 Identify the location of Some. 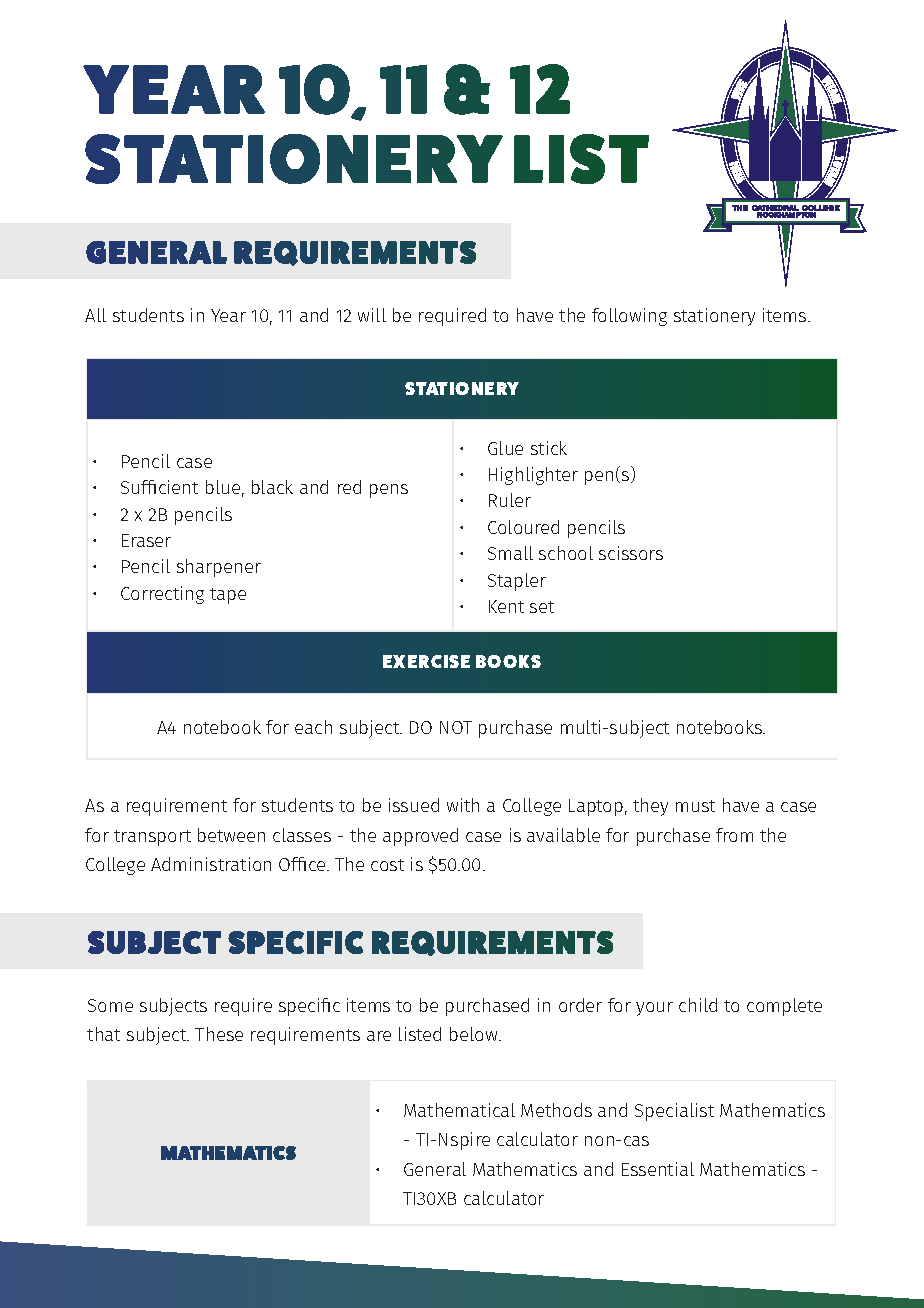
(110, 1005).
